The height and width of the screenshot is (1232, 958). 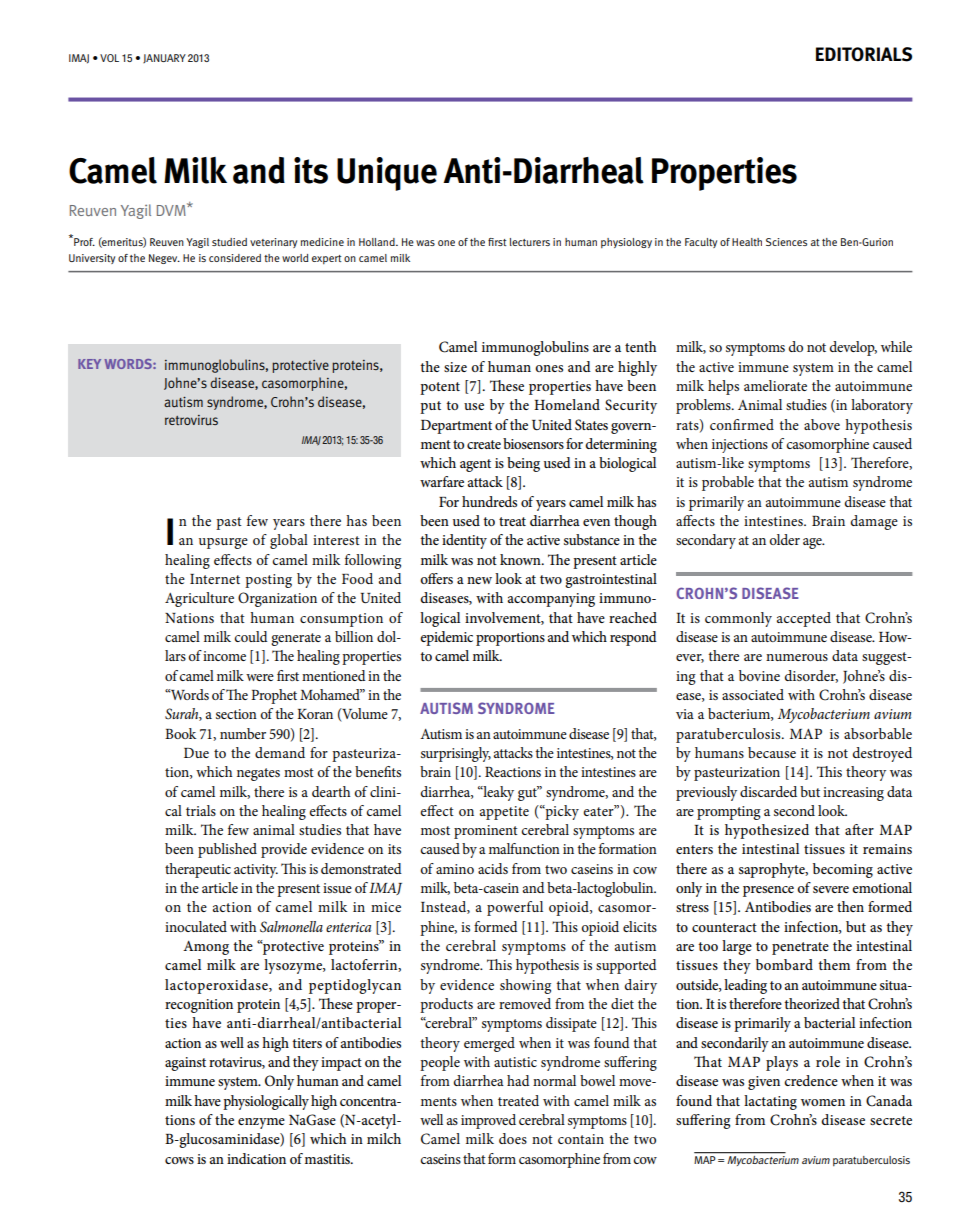 What do you see at coordinates (196, 753) in the screenshot?
I see `Due` at bounding box center [196, 753].
